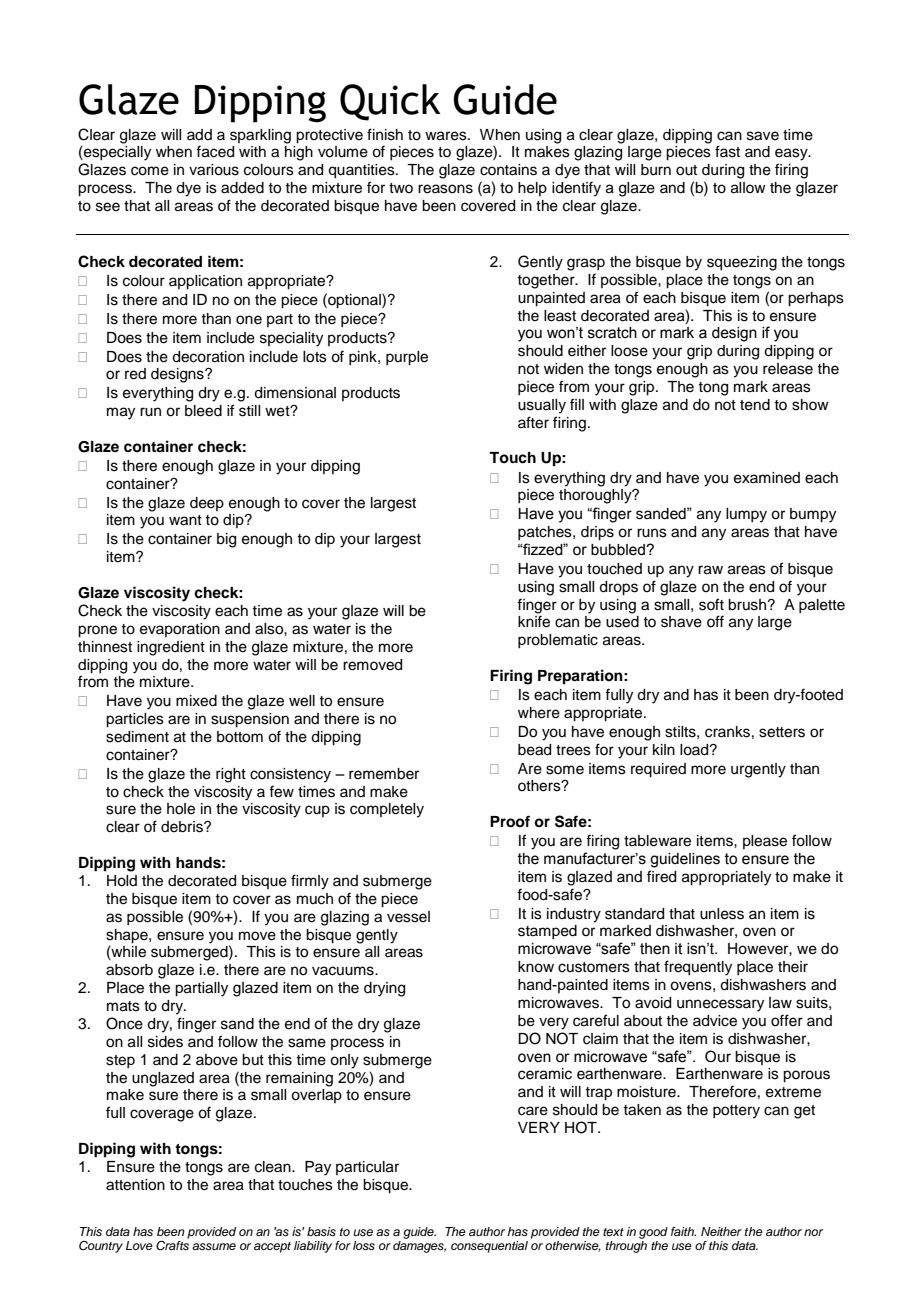 The width and height of the screenshot is (924, 1308). What do you see at coordinates (727, 151) in the screenshot?
I see `fast` at bounding box center [727, 151].
